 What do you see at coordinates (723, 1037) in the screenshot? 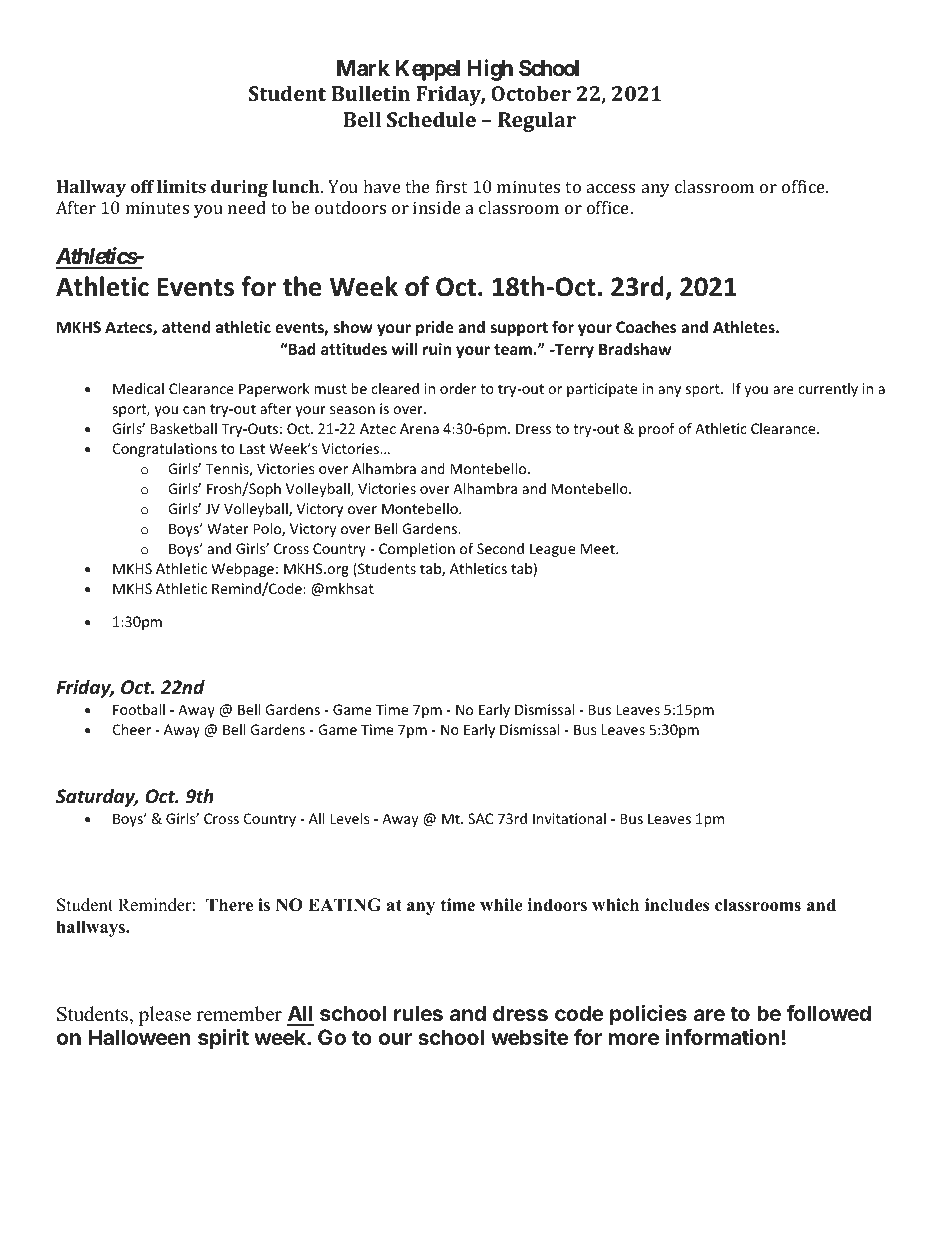
I see `information` at bounding box center [723, 1037].
